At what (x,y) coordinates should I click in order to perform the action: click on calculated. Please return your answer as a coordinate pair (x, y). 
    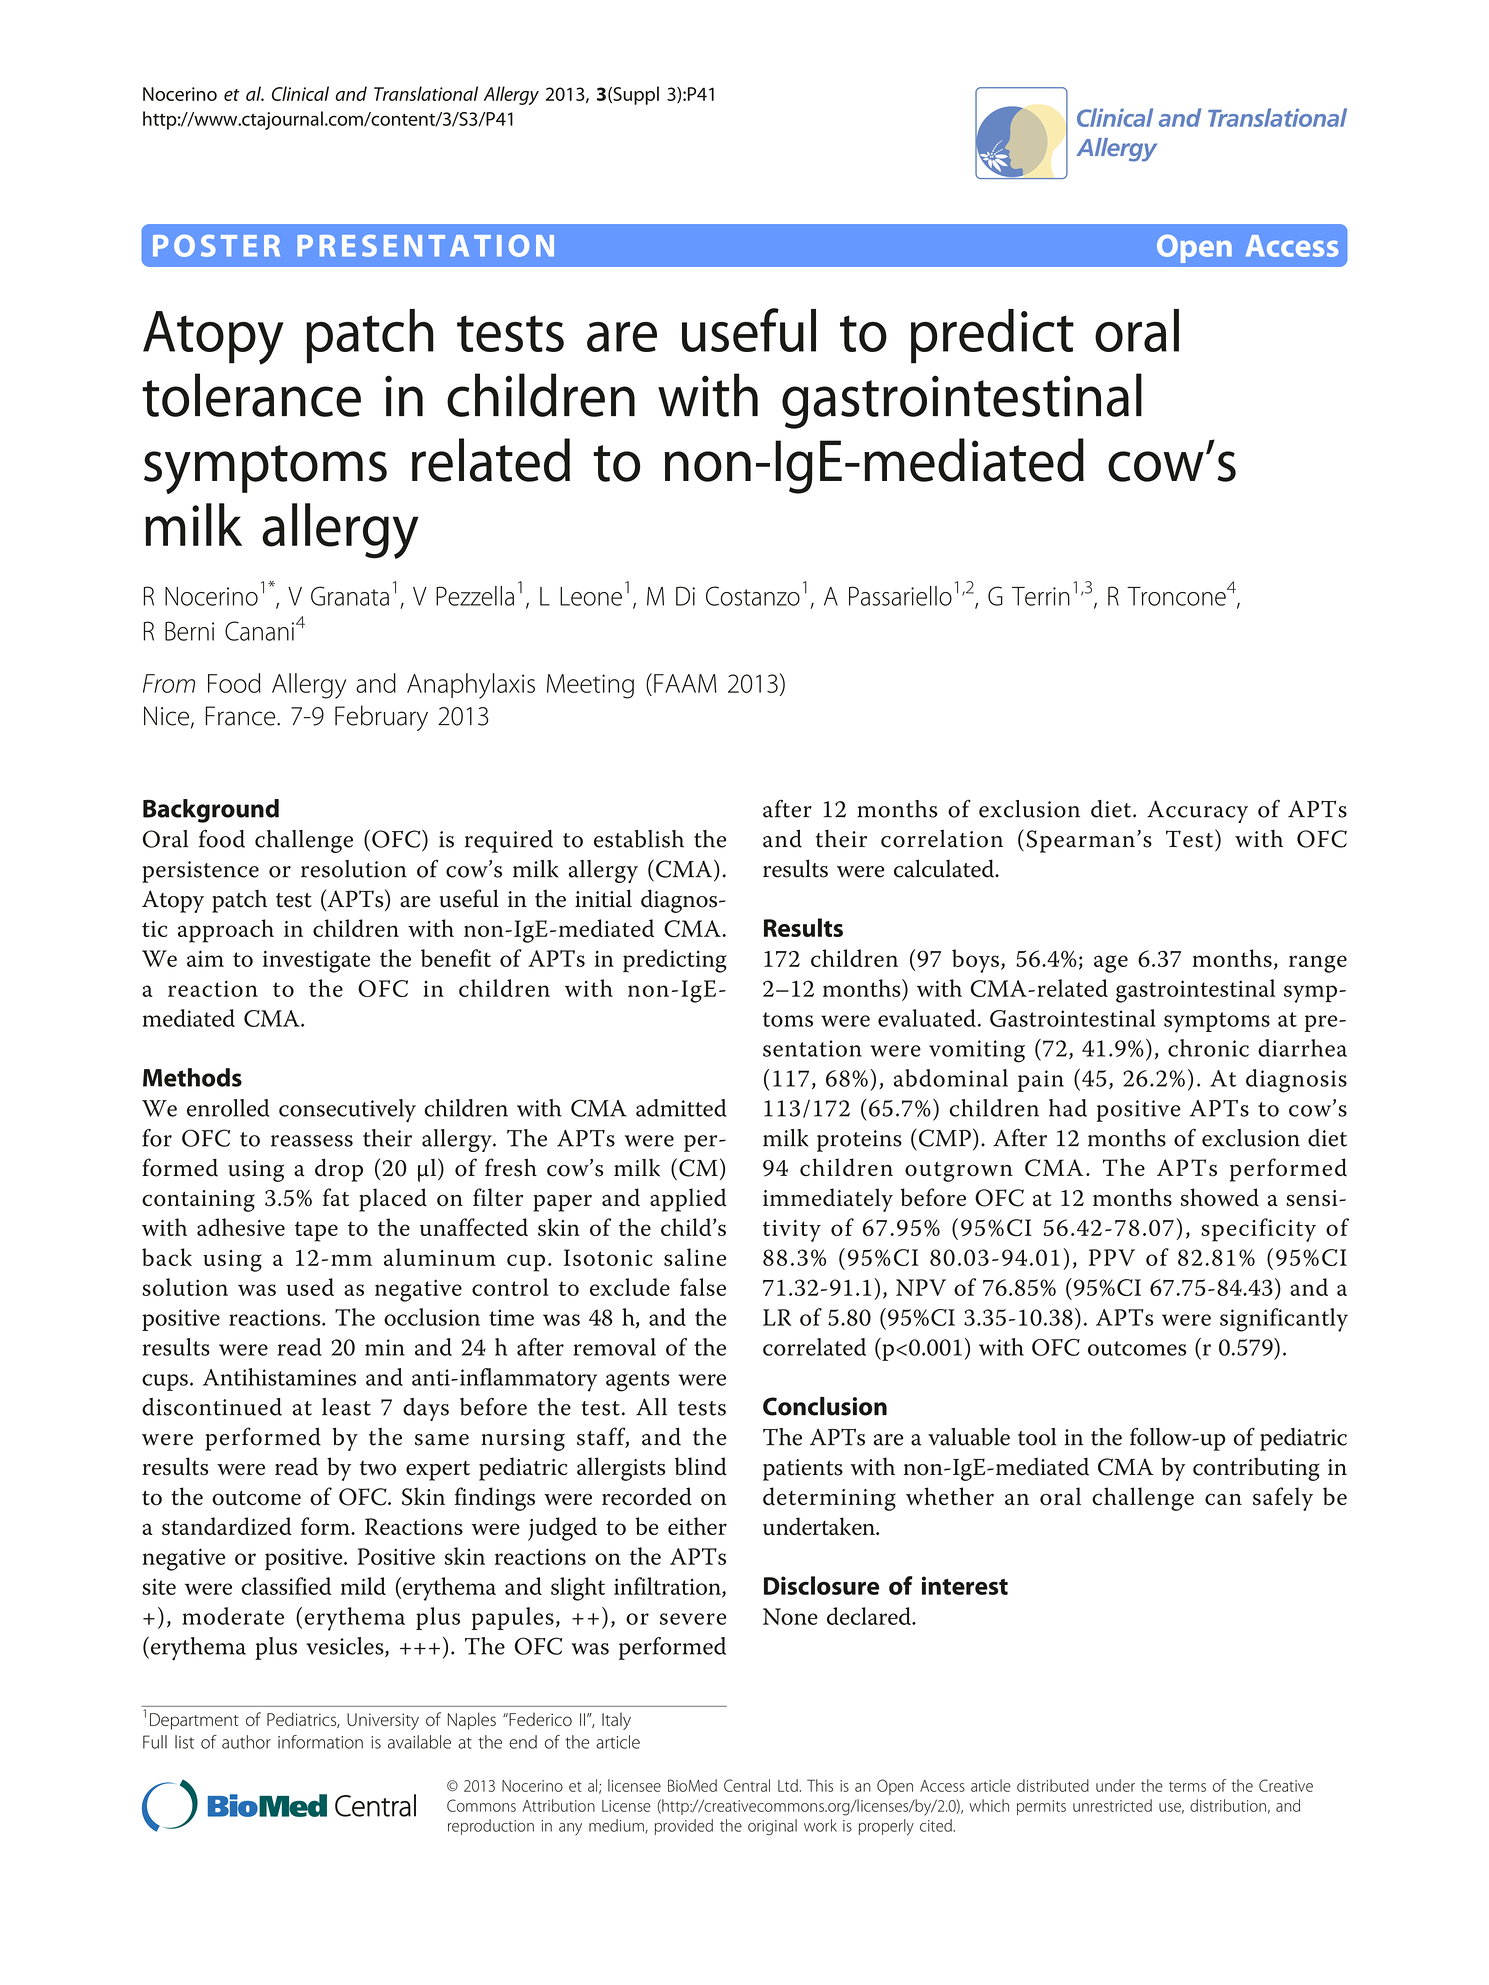
    Looking at the image, I should click on (945, 868).
